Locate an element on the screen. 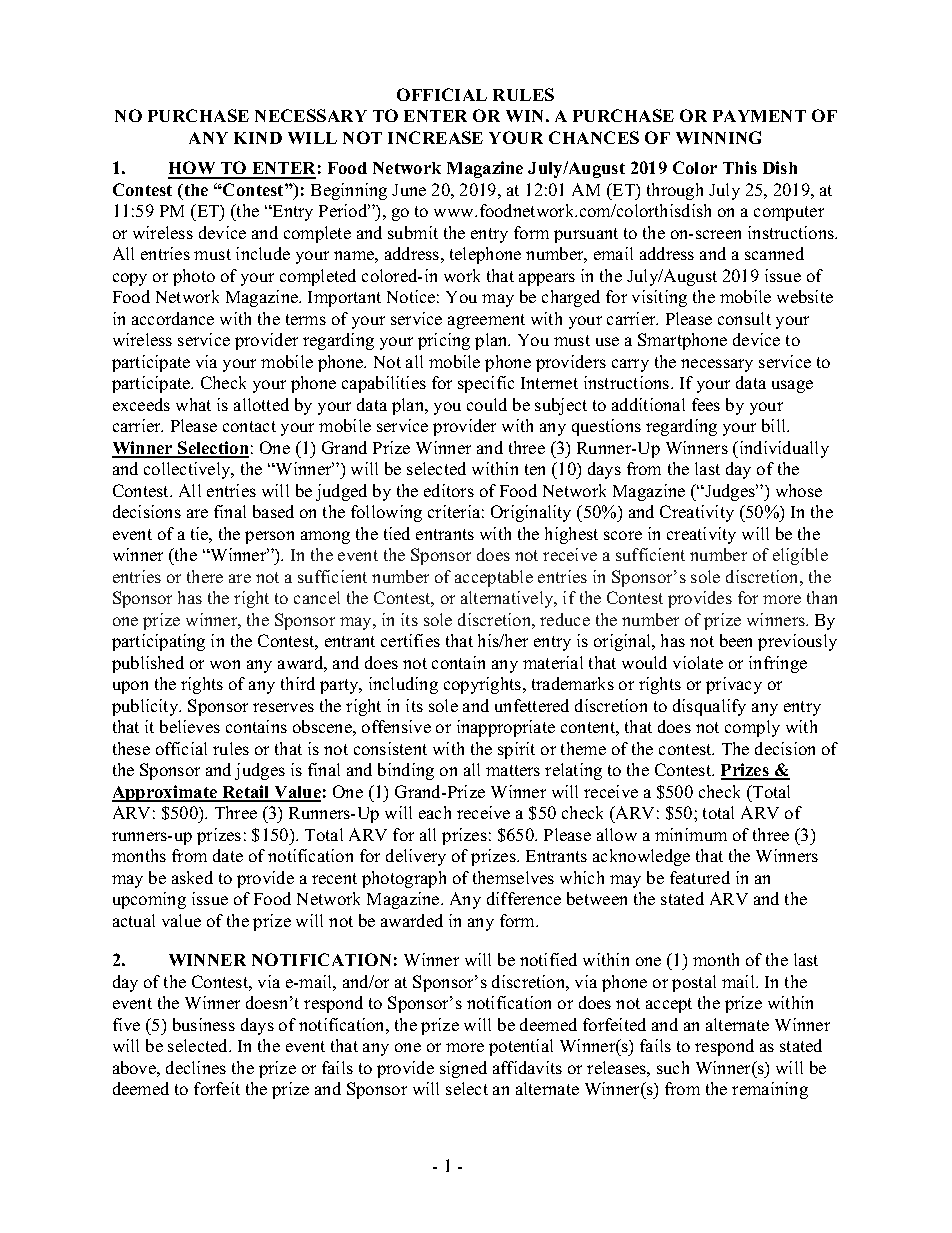 The height and width of the screenshot is (1233, 952). believes is located at coordinates (190, 726).
